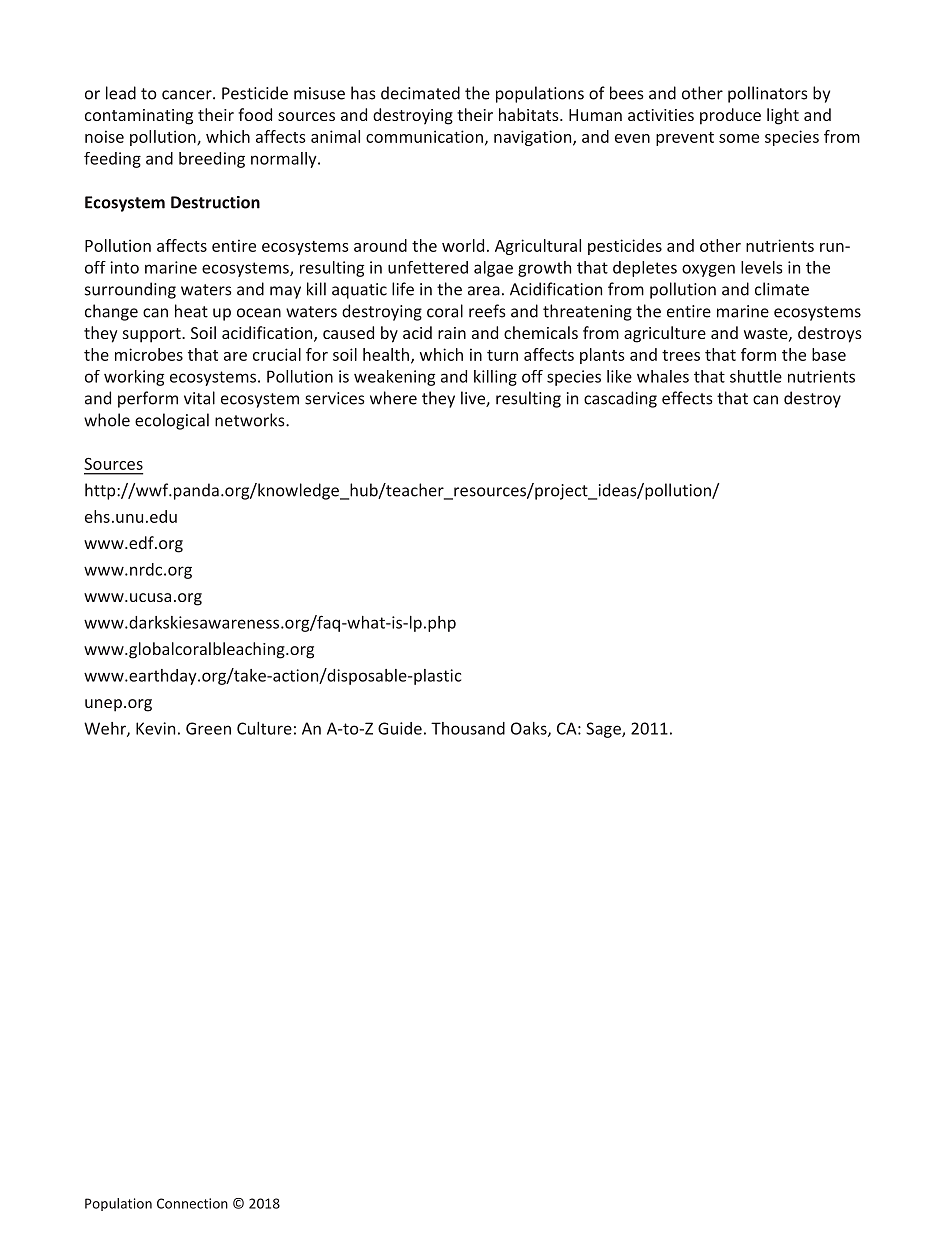 This image has width=952, height=1233. I want to click on some, so click(739, 138).
